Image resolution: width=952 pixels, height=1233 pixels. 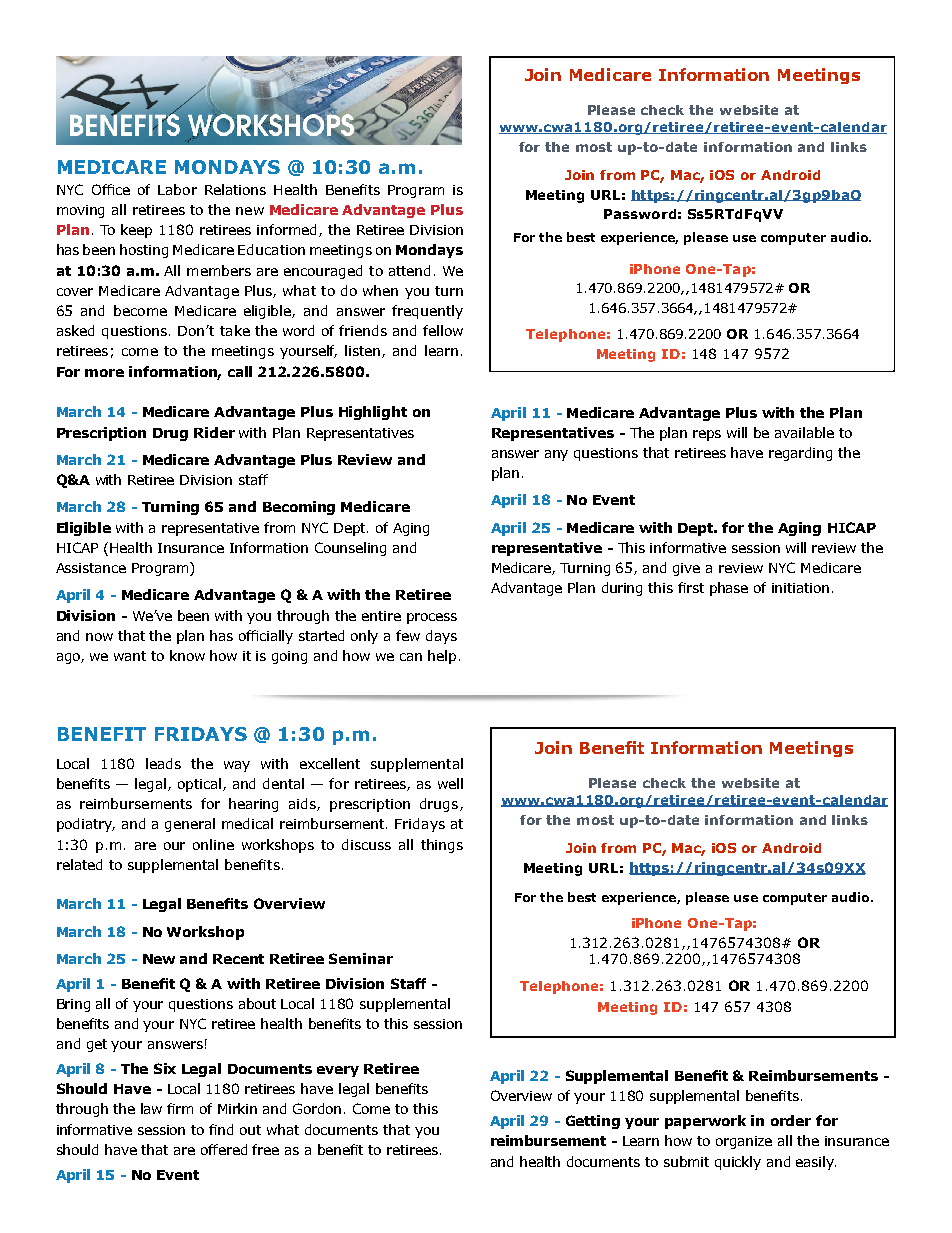 What do you see at coordinates (686, 569) in the document?
I see `give` at bounding box center [686, 569].
